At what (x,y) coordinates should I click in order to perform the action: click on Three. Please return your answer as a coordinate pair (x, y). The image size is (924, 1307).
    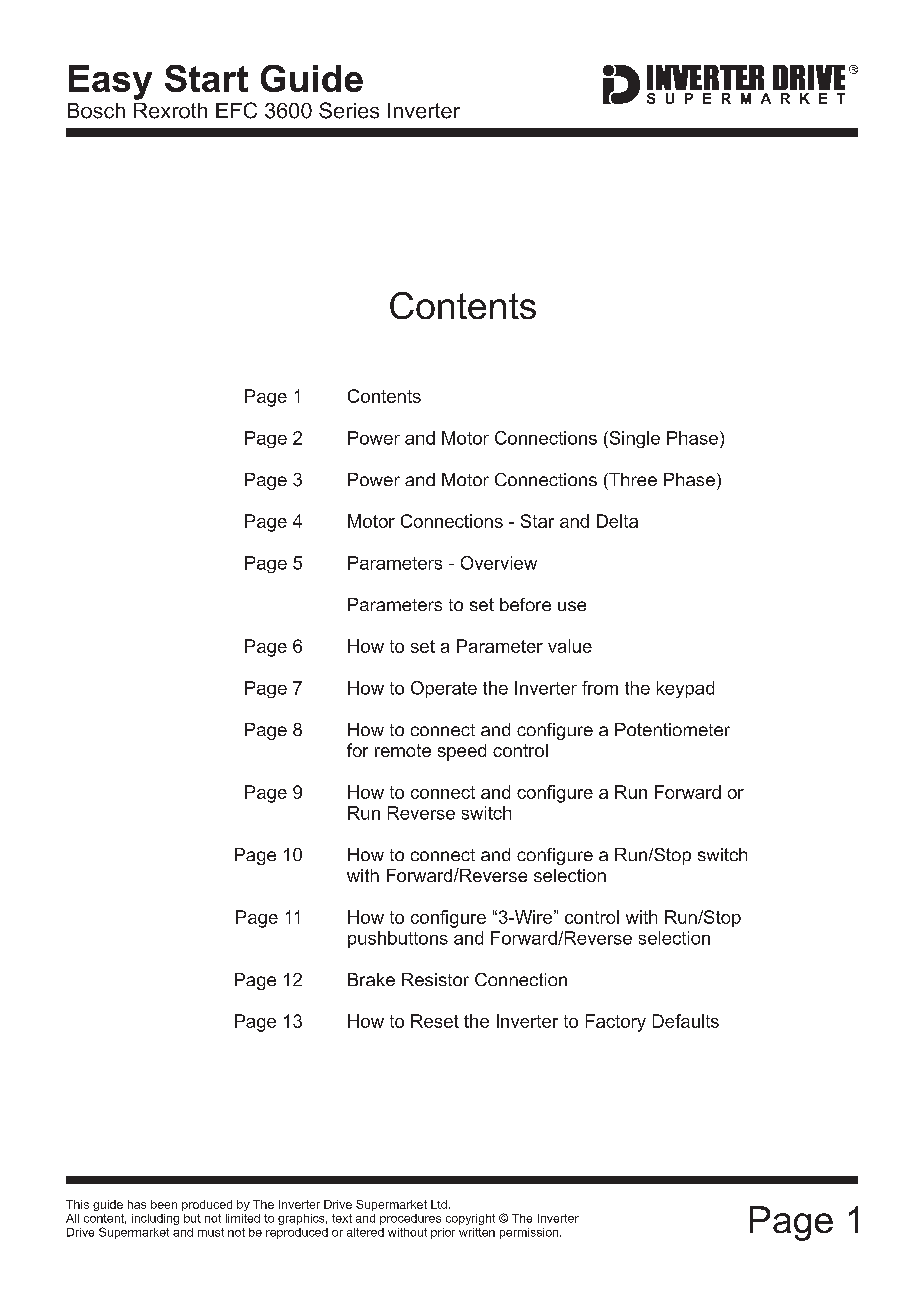
    Looking at the image, I should click on (632, 479).
